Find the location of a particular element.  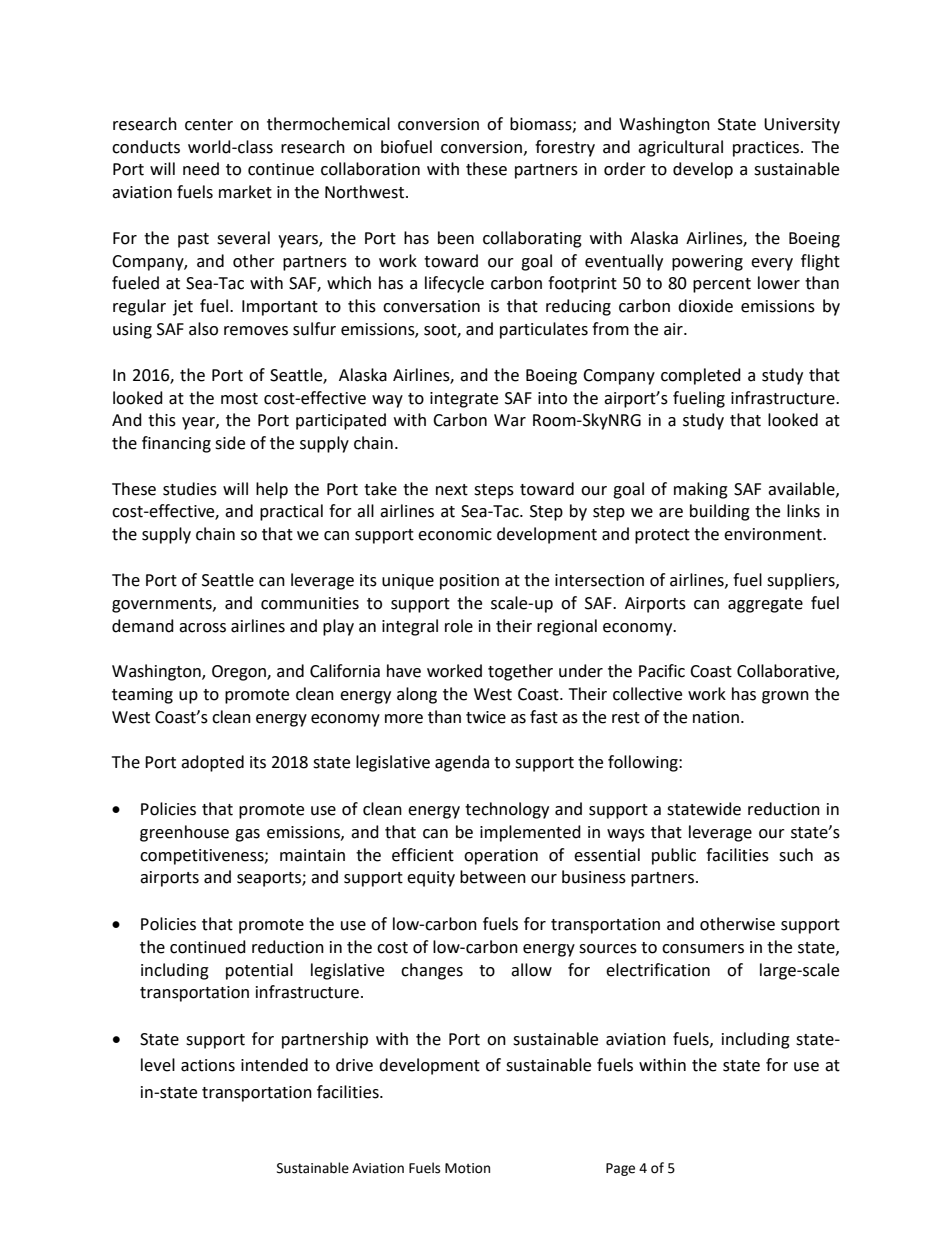

also is located at coordinates (203, 329).
